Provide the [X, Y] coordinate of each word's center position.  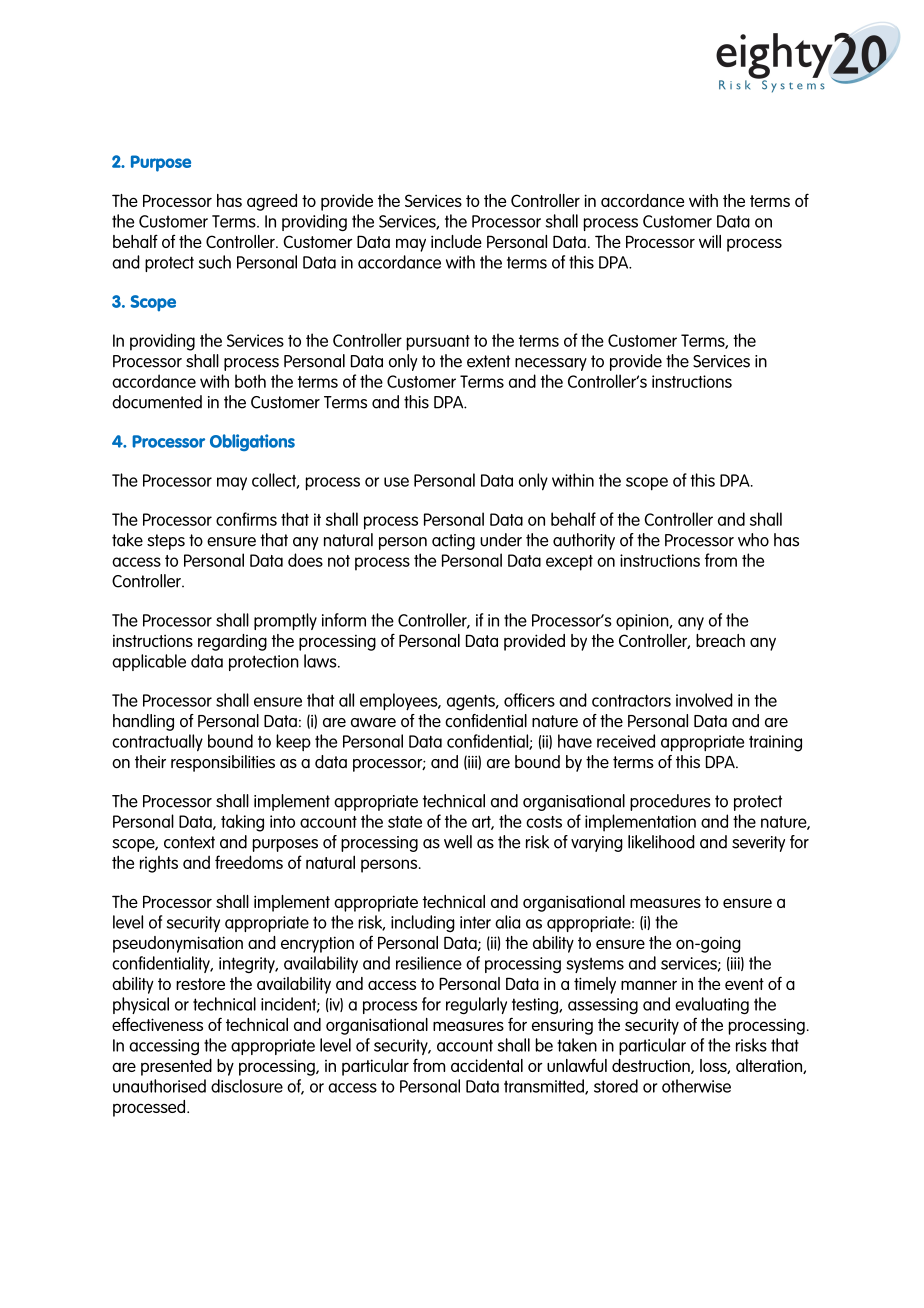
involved [704, 700]
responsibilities [223, 763]
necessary [551, 364]
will [710, 241]
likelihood [661, 842]
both [250, 381]
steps [166, 542]
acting [453, 542]
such [215, 262]
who [753, 540]
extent [488, 361]
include [456, 241]
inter [475, 922]
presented [176, 1067]
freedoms [249, 862]
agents [472, 703]
